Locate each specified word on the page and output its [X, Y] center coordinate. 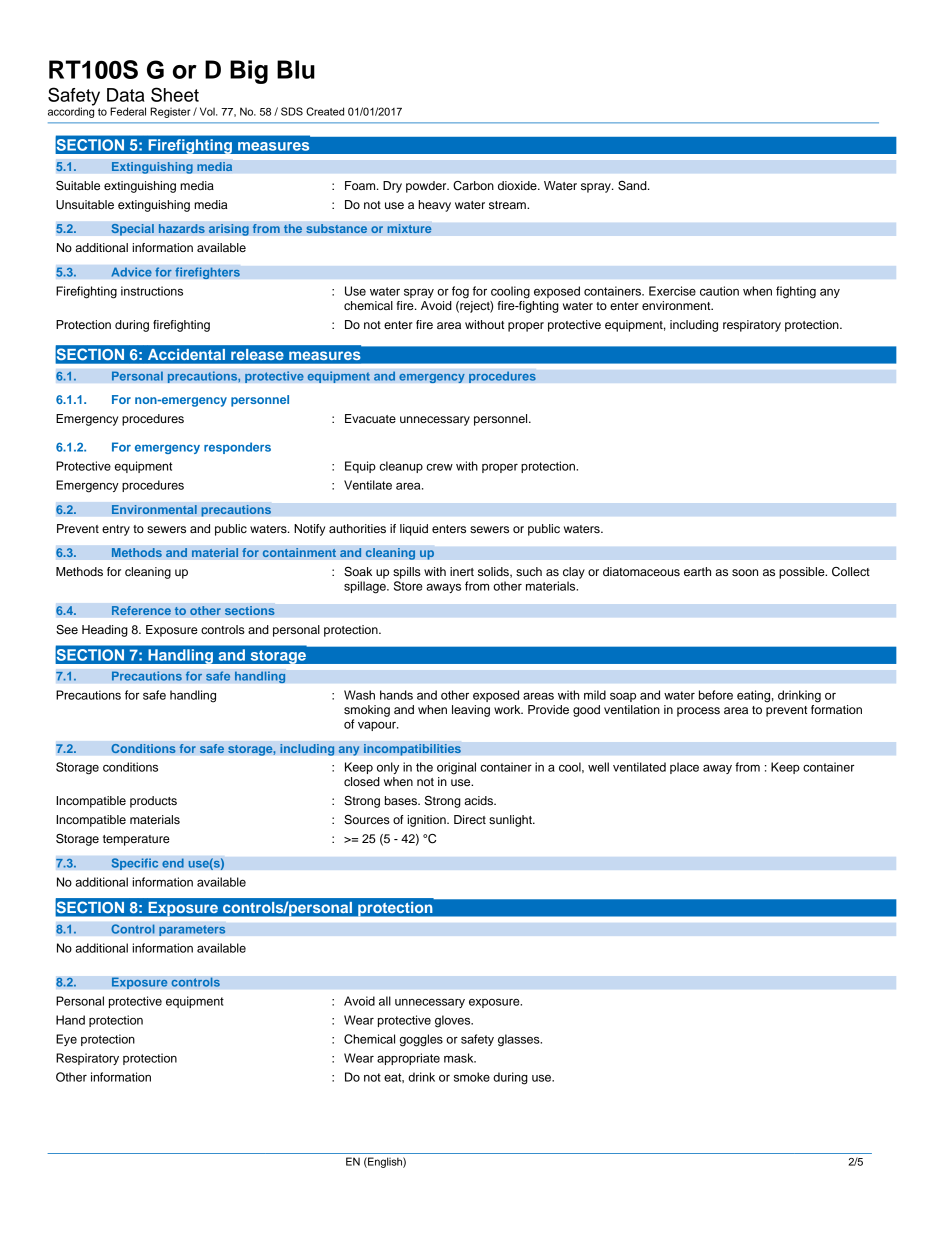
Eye [66, 1040]
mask [460, 1058]
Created [325, 111]
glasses [520, 1040]
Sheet [175, 94]
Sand [633, 186]
